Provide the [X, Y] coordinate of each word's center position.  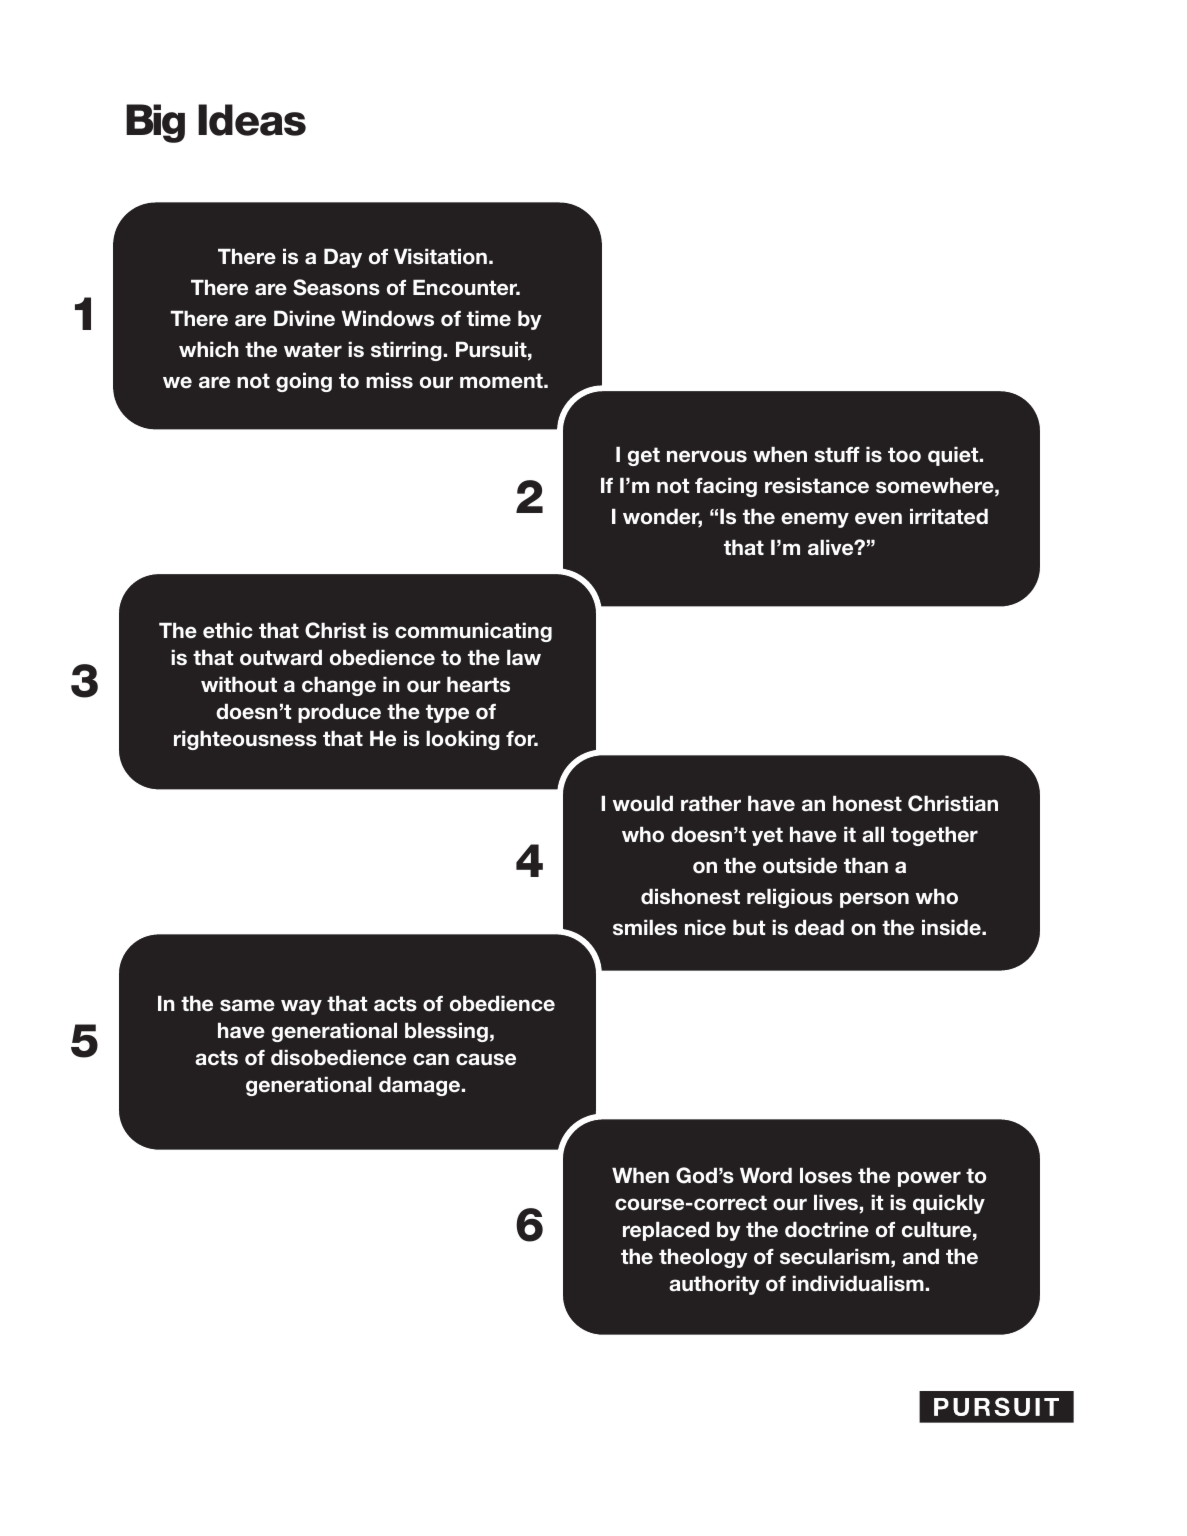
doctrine [827, 1229]
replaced [666, 1231]
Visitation [440, 256]
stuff [837, 455]
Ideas [252, 120]
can [431, 1059]
